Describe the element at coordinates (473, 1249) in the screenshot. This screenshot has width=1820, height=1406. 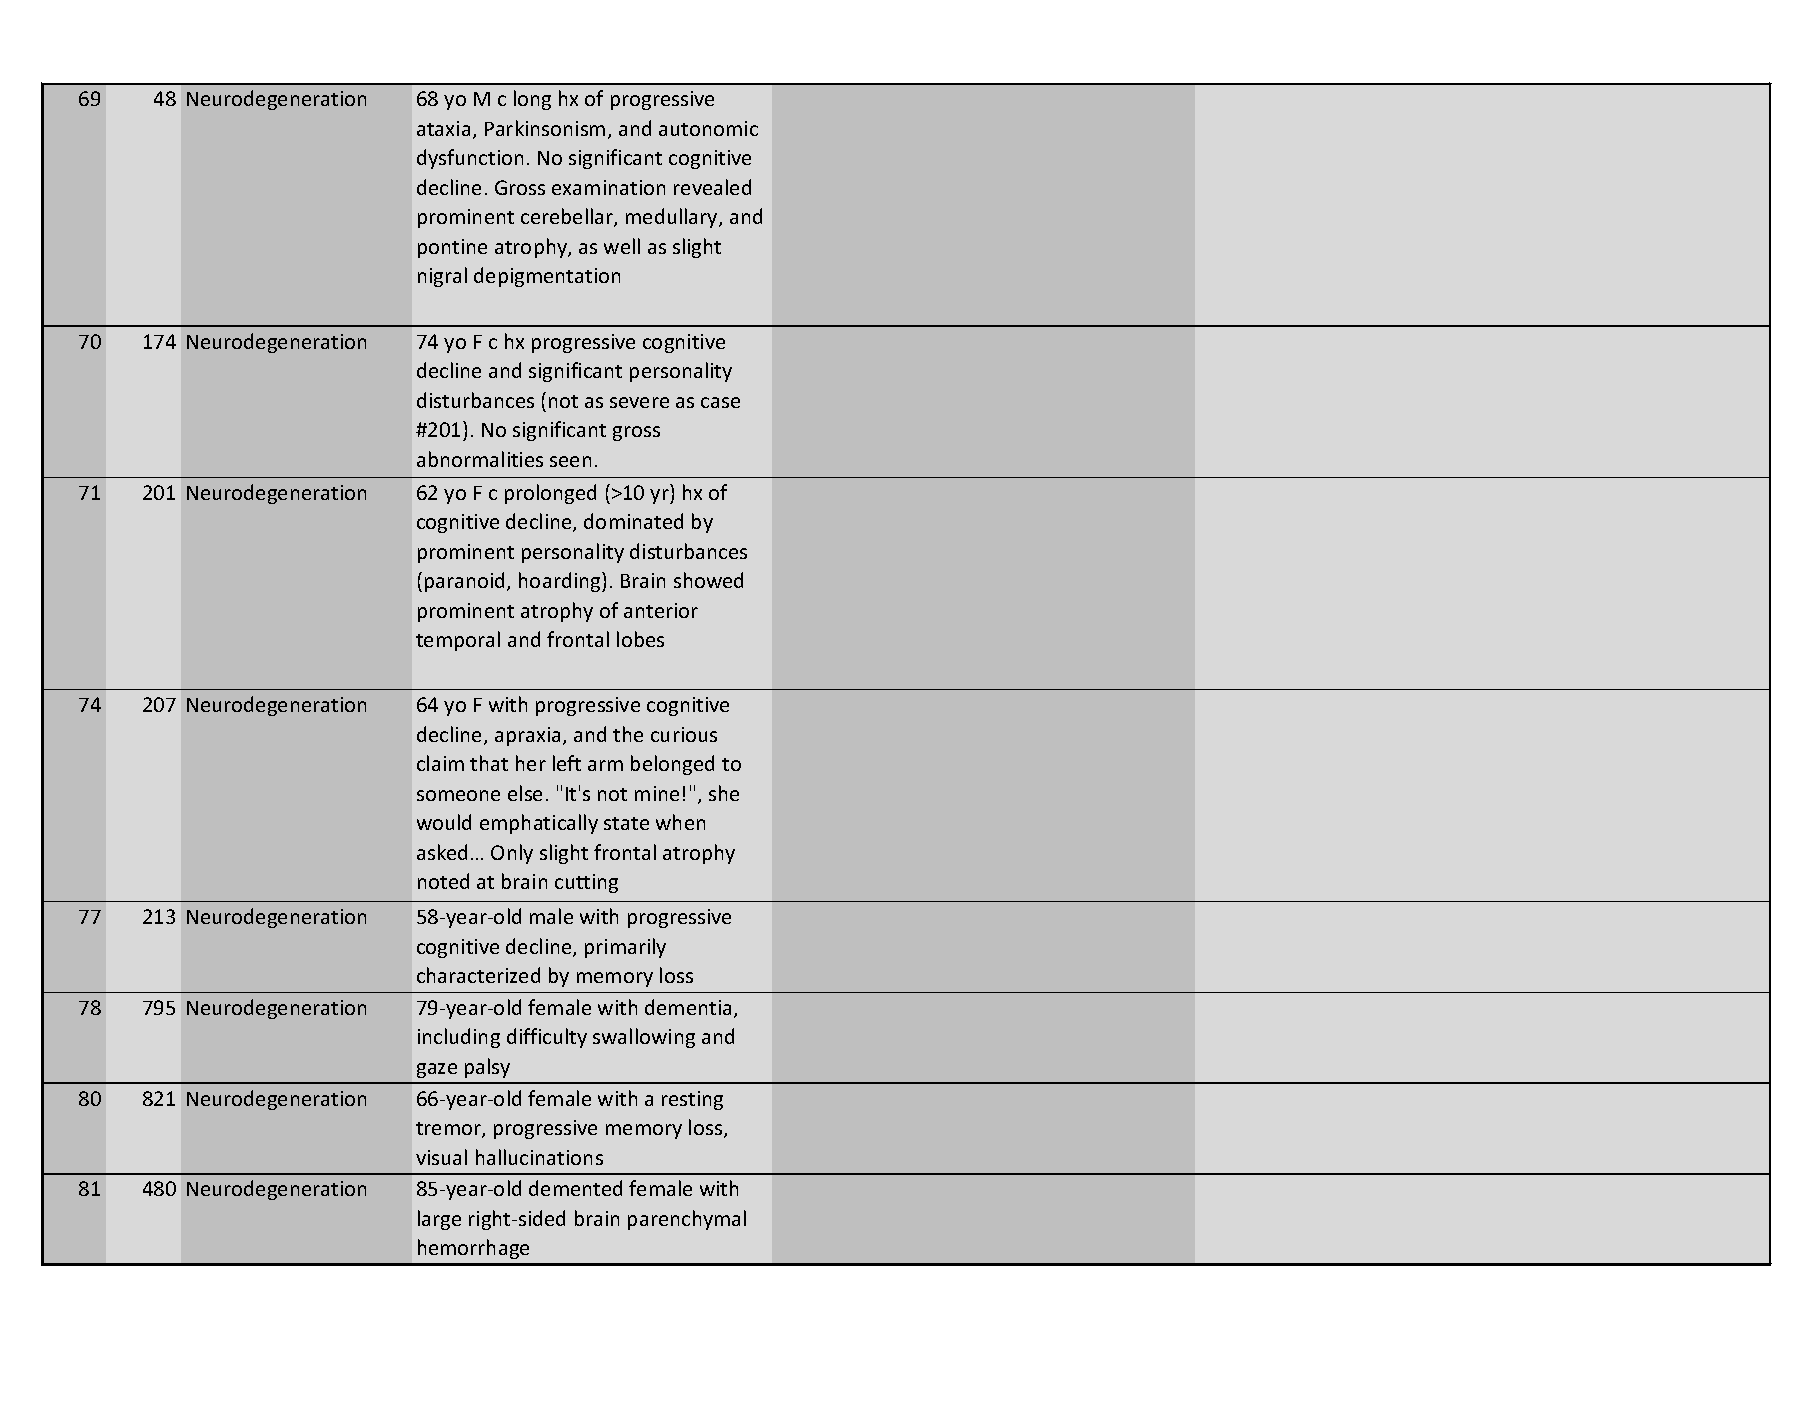
I see `hemorrhage` at that location.
